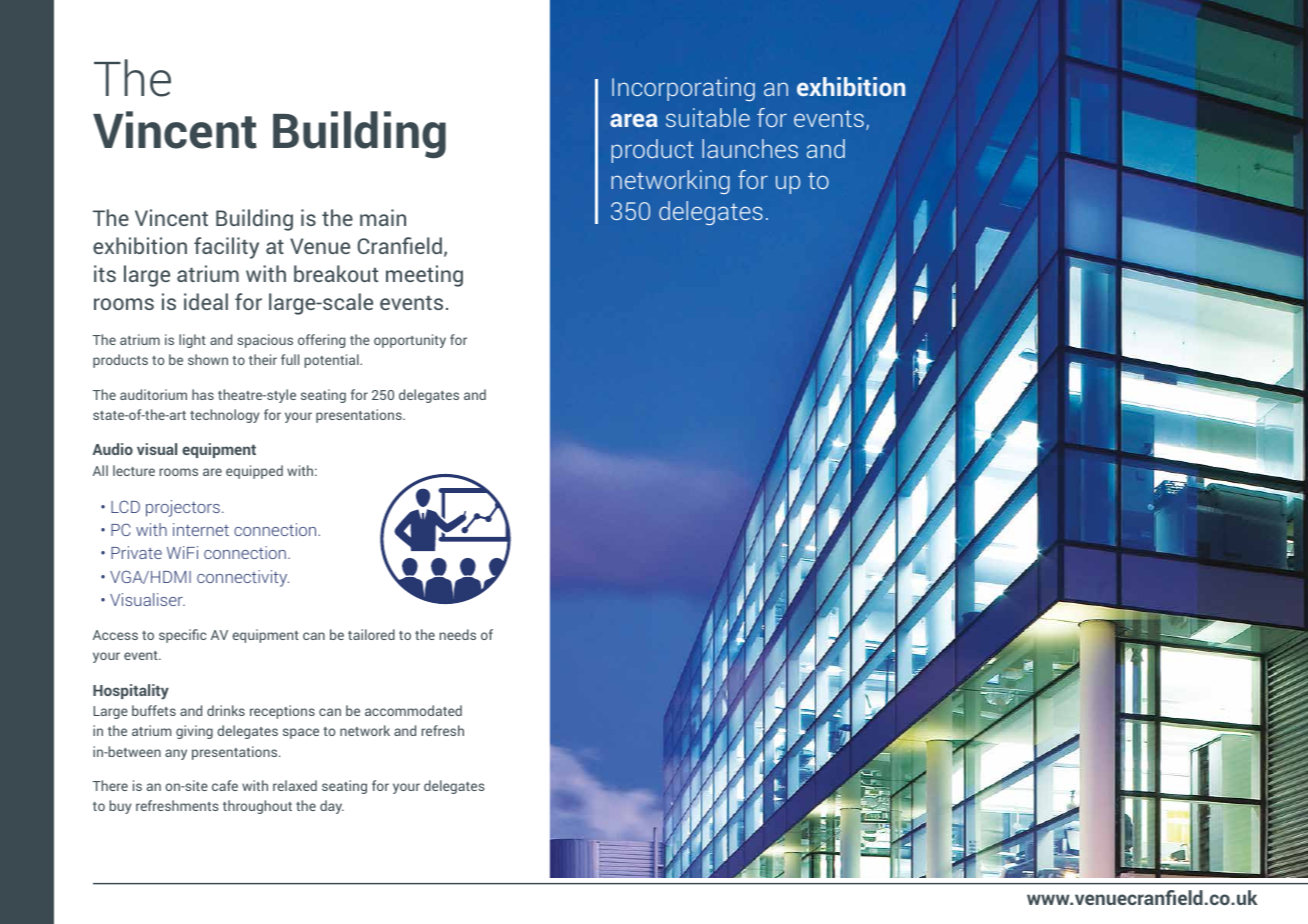 This page has height=924, width=1308. Describe the element at coordinates (708, 117) in the page. I see `suitable` at that location.
